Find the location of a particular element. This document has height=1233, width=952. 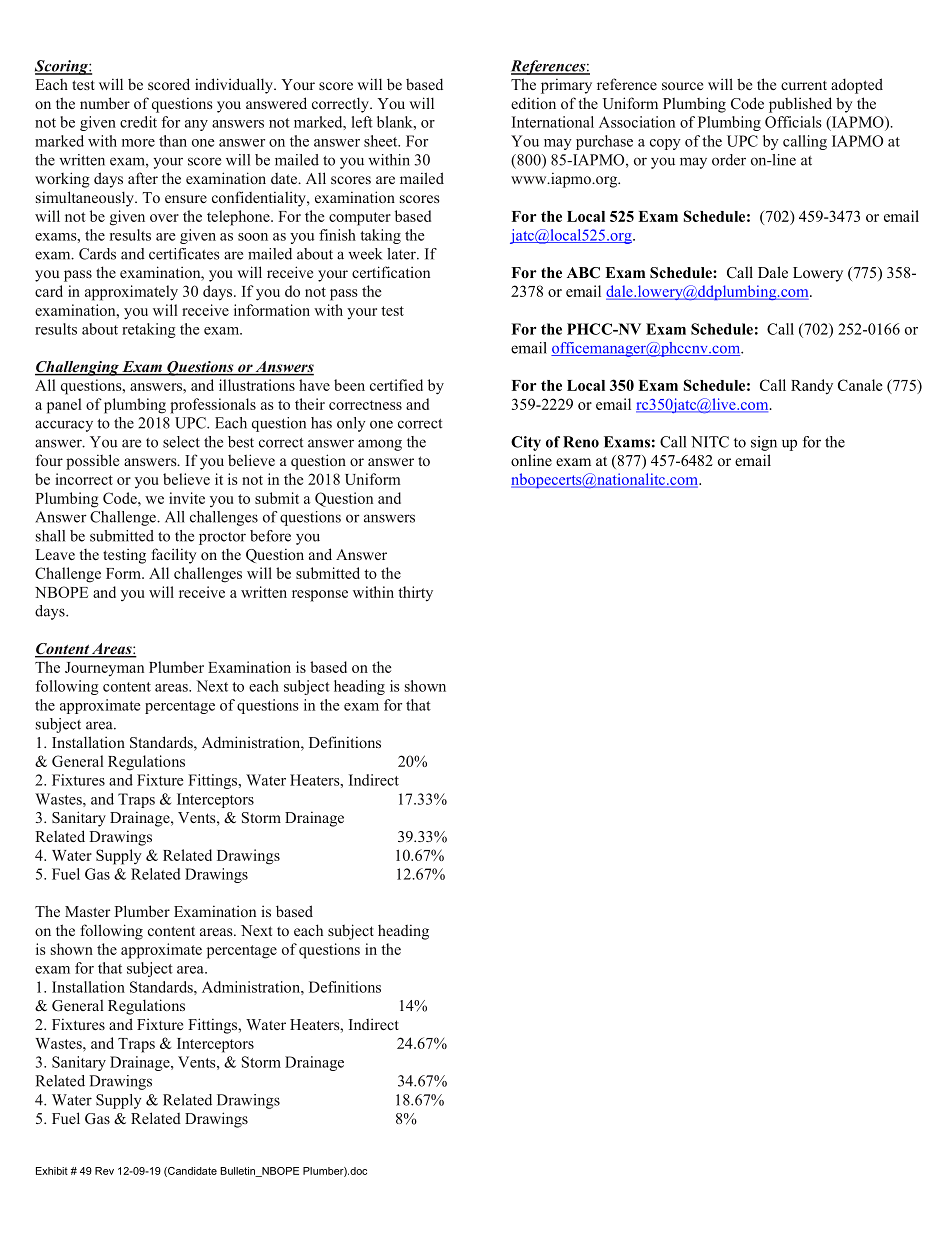

Rev is located at coordinates (104, 1171).
